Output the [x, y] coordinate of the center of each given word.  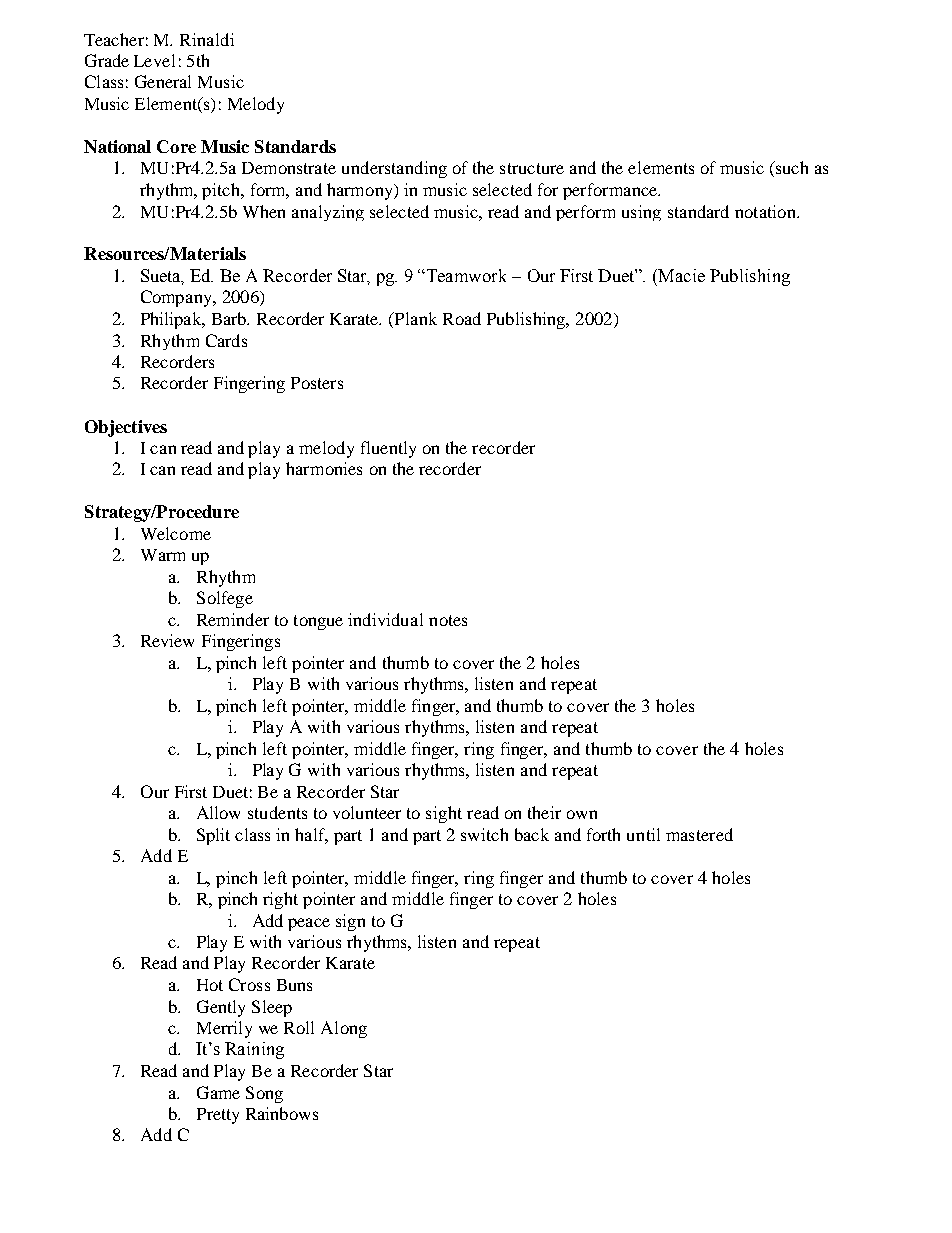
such [791, 167]
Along [344, 1029]
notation [766, 211]
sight [444, 814]
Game [218, 1092]
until [643, 834]
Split [213, 836]
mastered [699, 834]
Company [178, 298]
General [163, 81]
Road [462, 318]
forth [603, 834]
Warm [163, 555]
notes [448, 620]
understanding [394, 169]
